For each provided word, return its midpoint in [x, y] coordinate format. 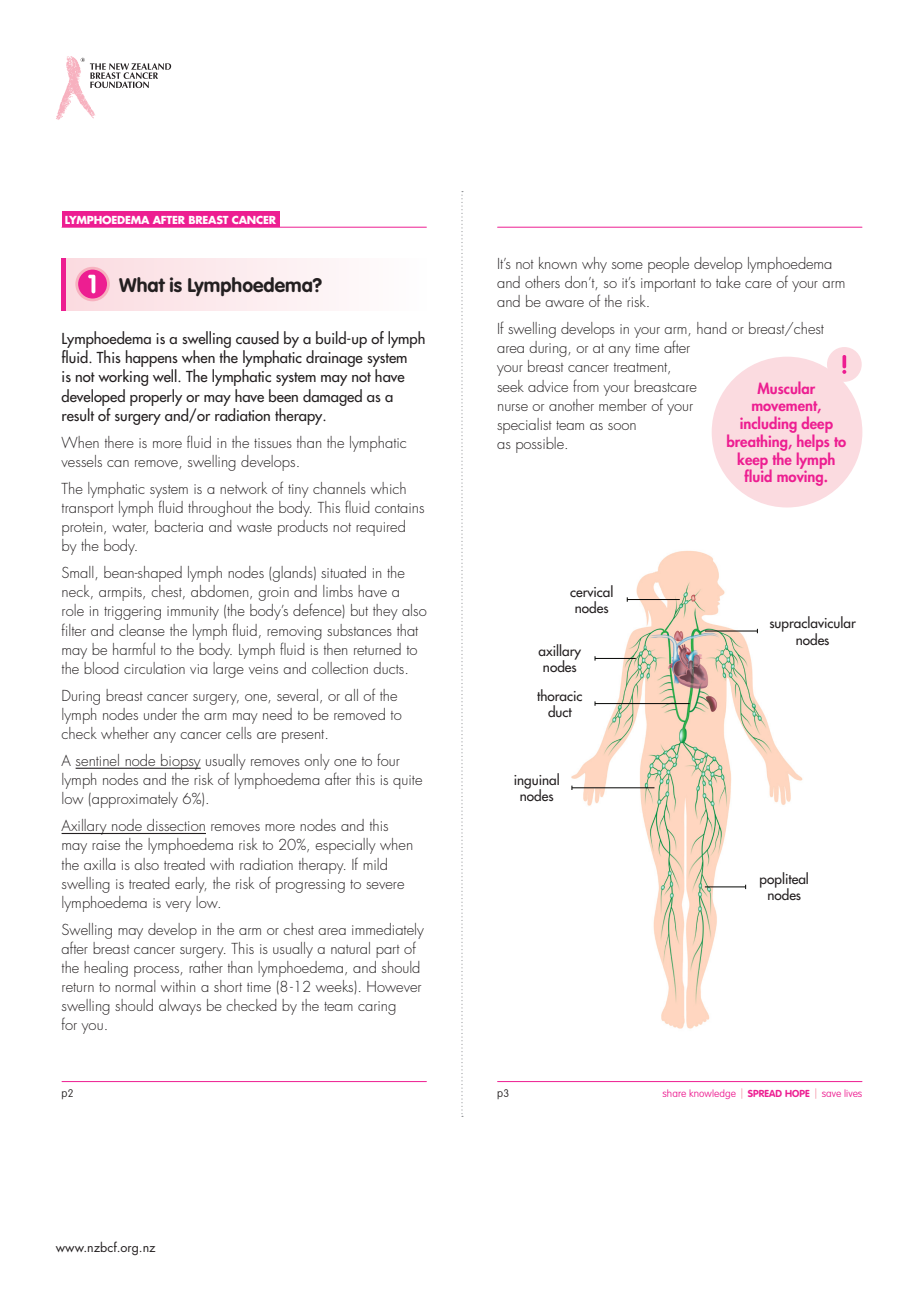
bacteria [179, 526]
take [728, 282]
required [380, 528]
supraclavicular [813, 625]
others [542, 282]
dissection [175, 826]
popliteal [784, 881]
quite [407, 782]
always [180, 1007]
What [142, 284]
